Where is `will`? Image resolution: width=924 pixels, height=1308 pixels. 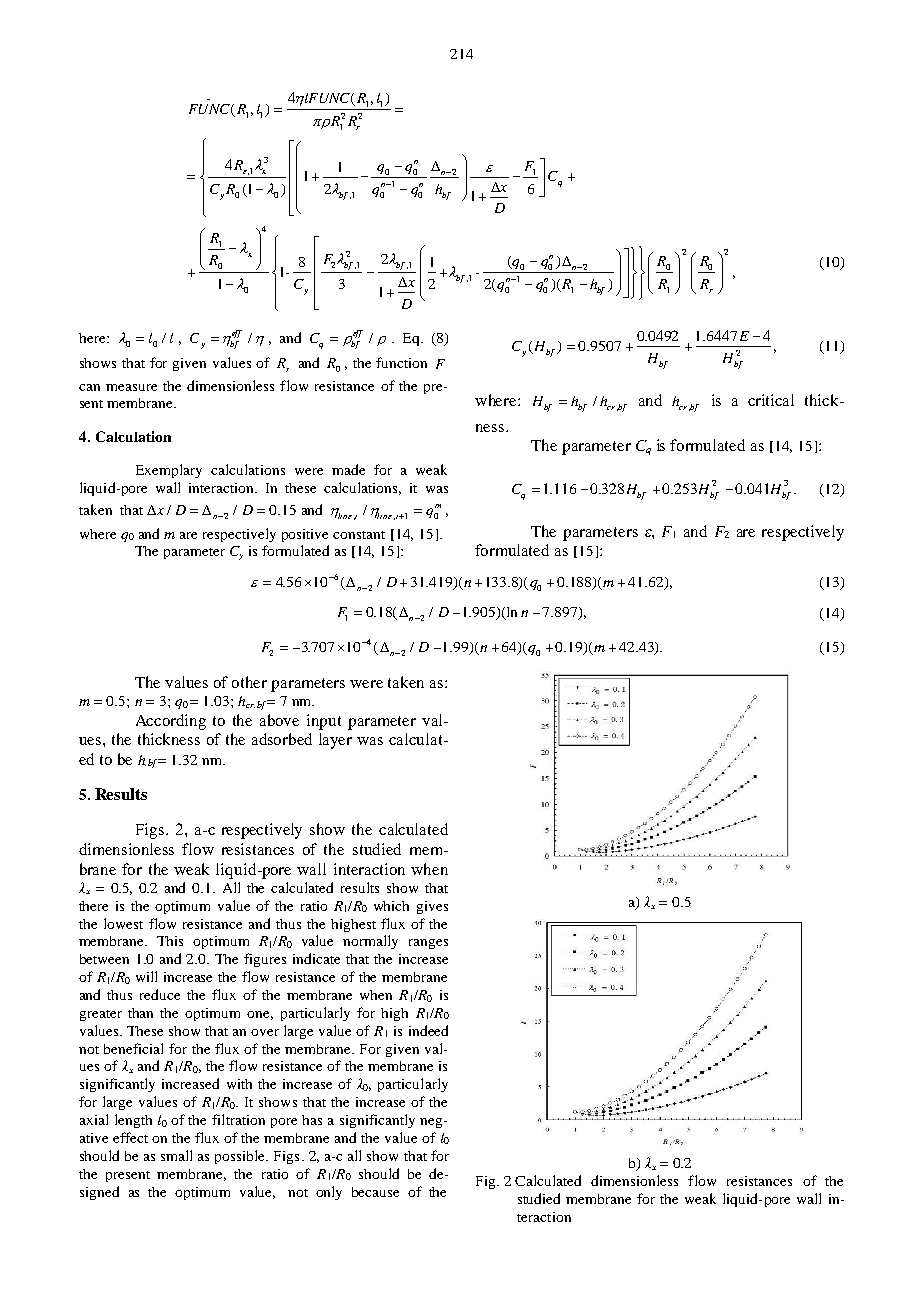
will is located at coordinates (146, 976).
